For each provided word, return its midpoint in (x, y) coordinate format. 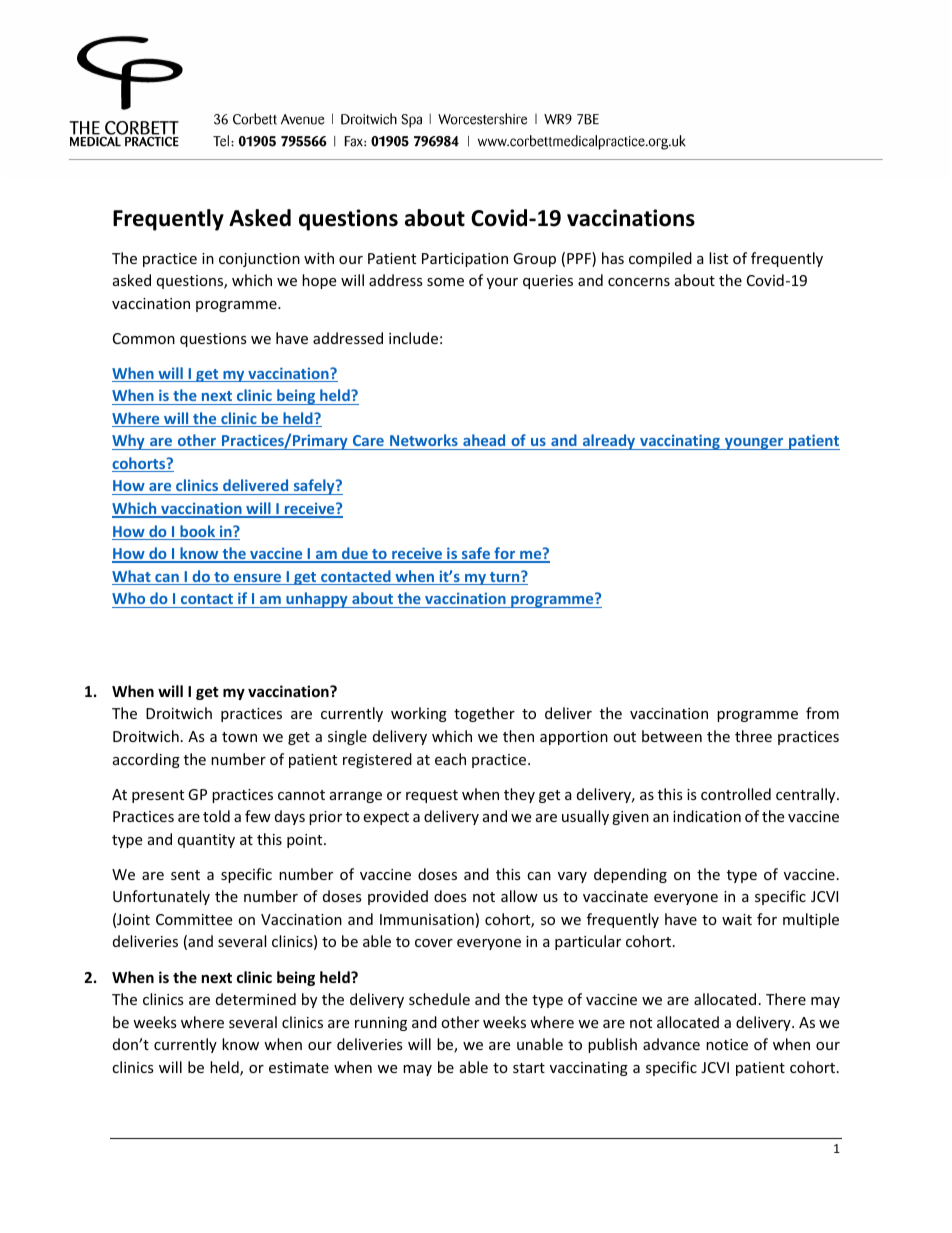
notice (727, 1044)
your (502, 283)
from (822, 713)
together (484, 714)
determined (256, 999)
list (718, 258)
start (529, 1068)
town (239, 737)
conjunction (259, 260)
